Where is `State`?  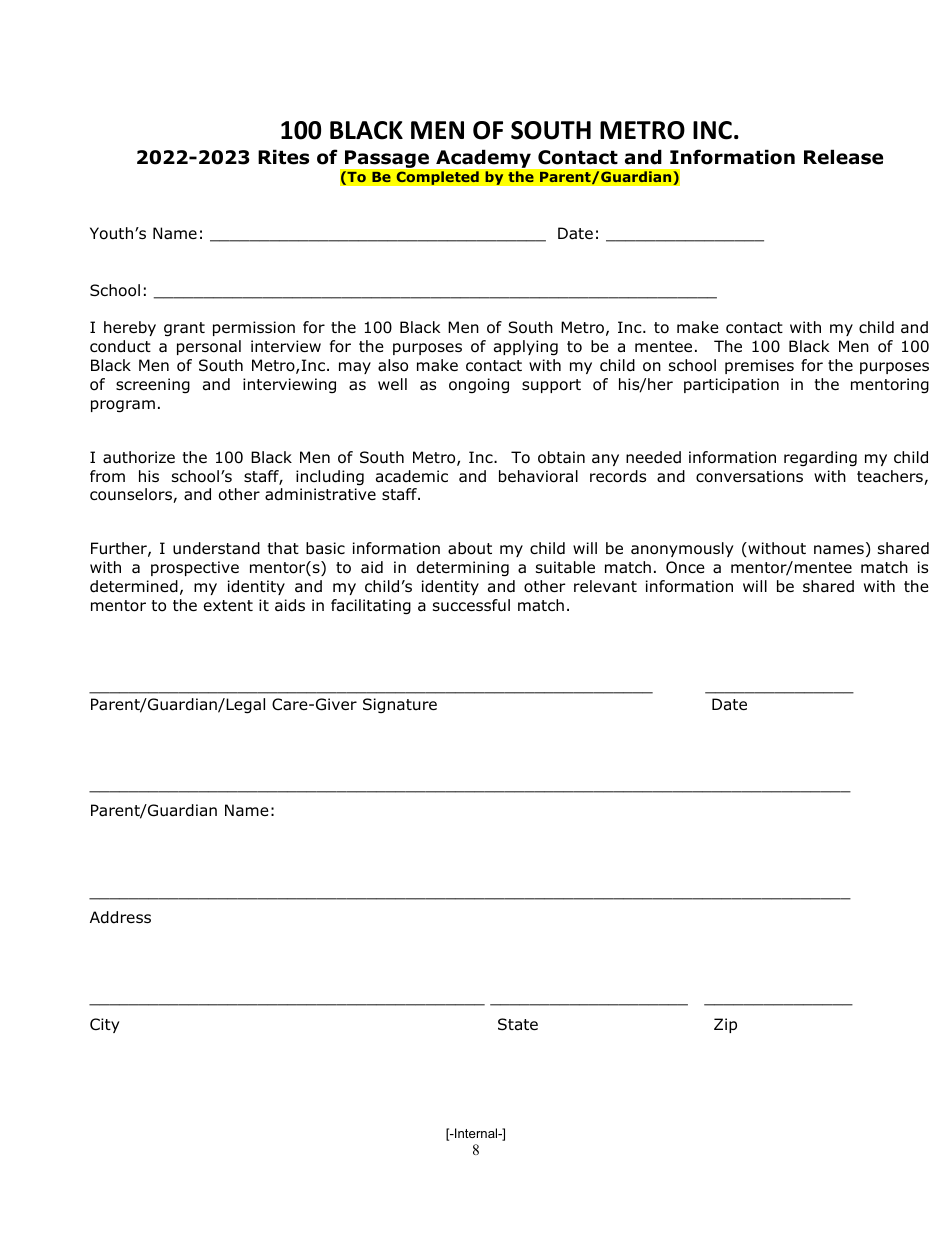 State is located at coordinates (518, 1024).
